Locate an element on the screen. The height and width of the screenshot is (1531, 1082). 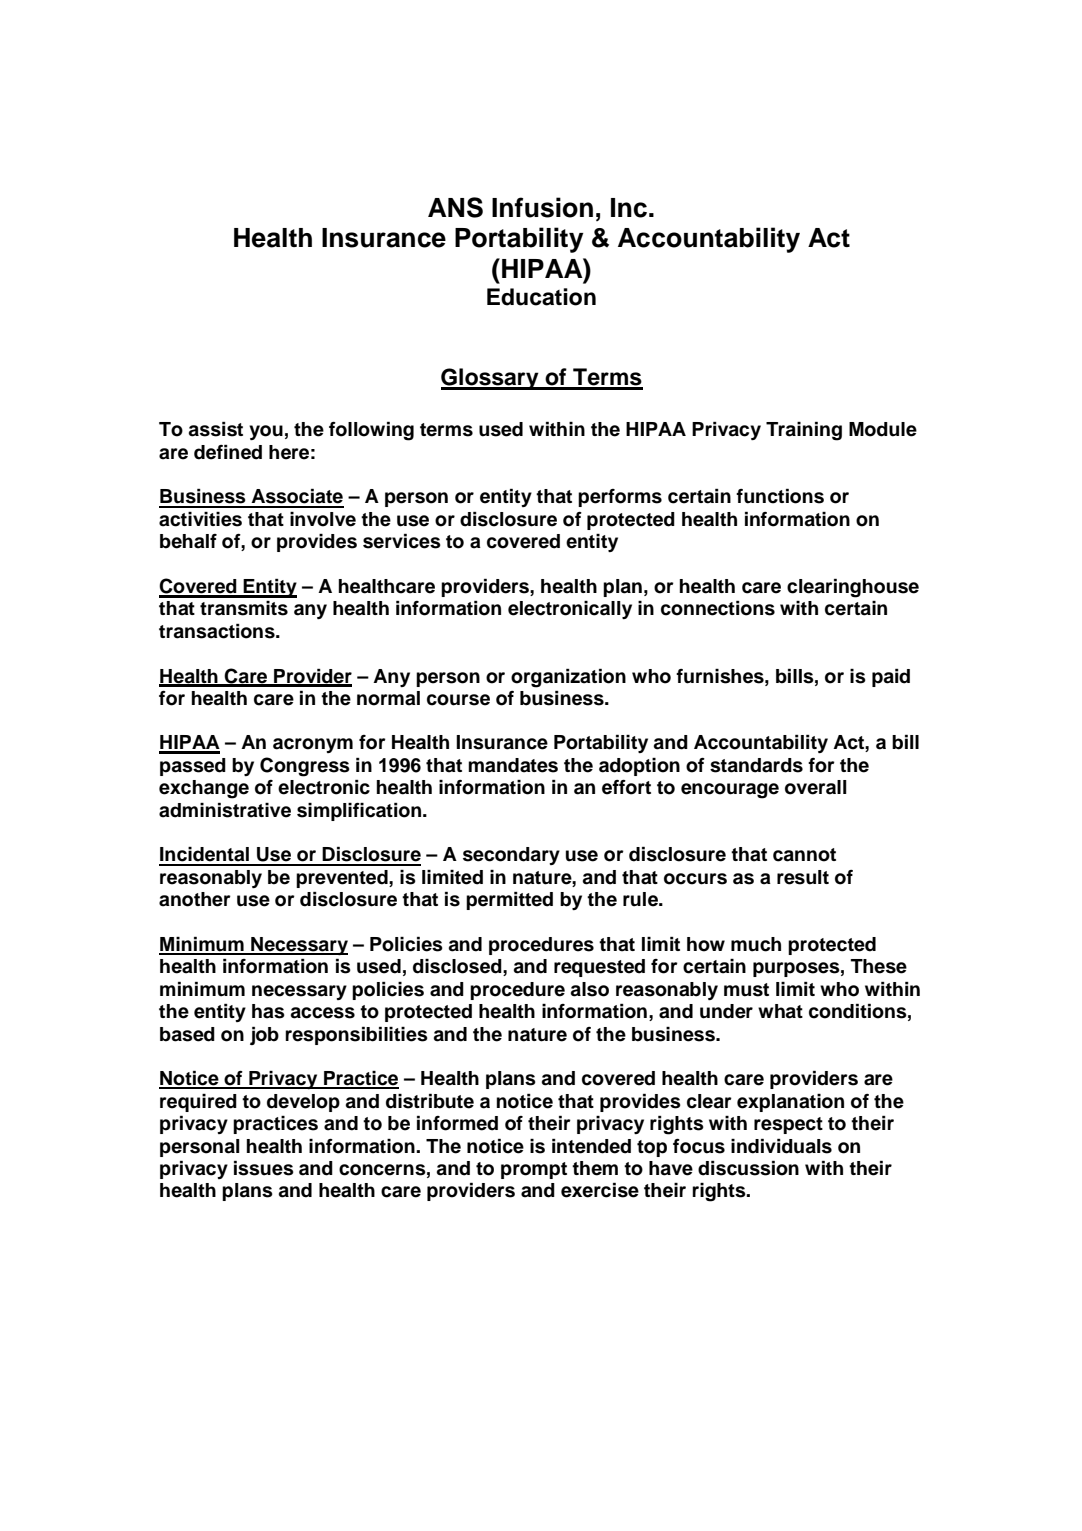
organization is located at coordinates (568, 678).
